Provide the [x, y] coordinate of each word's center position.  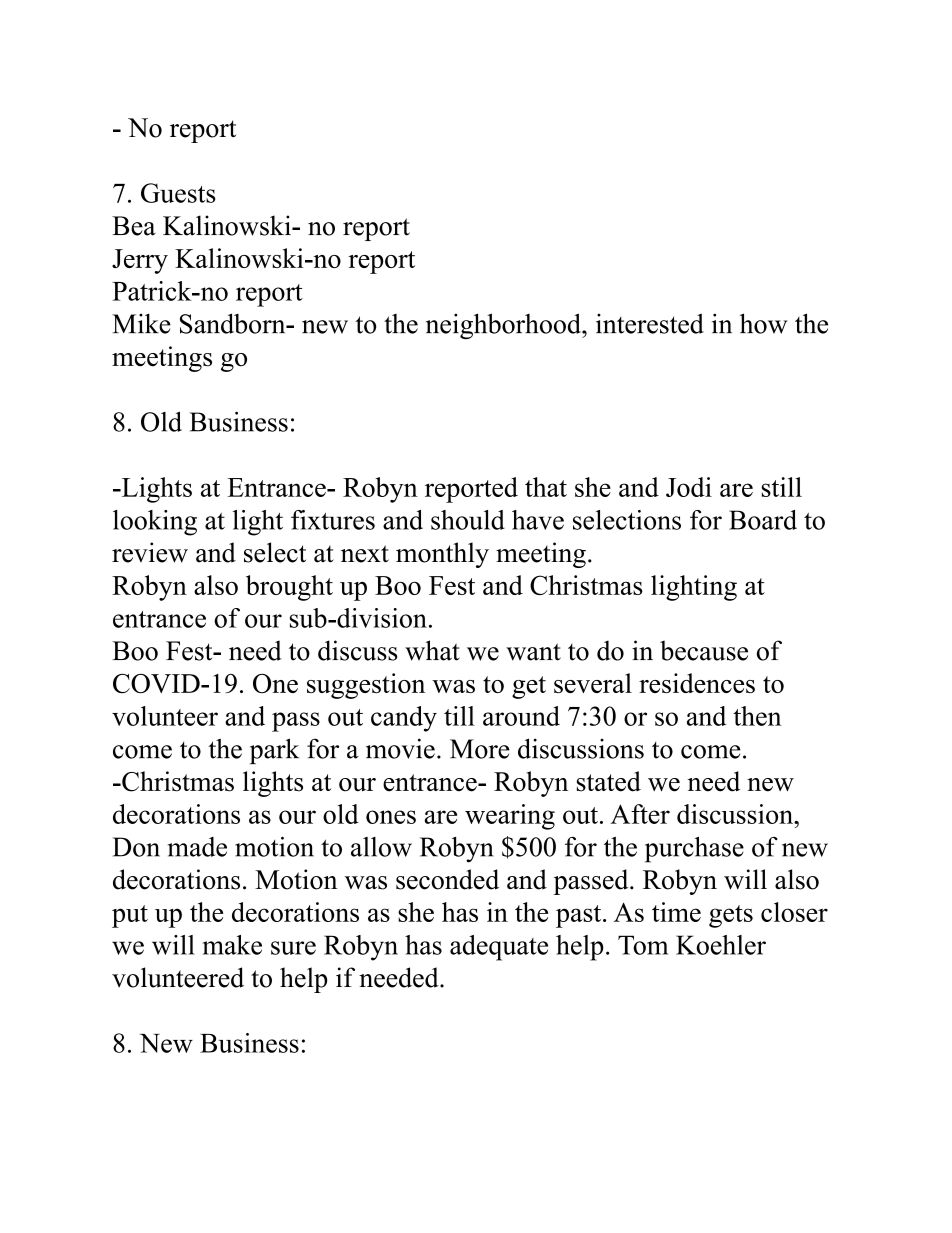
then [757, 716]
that [546, 487]
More [480, 749]
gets [731, 916]
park [274, 751]
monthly [442, 555]
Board [763, 520]
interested [650, 323]
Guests [178, 193]
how [763, 323]
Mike [141, 323]
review [150, 552]
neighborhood [504, 326]
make [232, 945]
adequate [499, 948]
